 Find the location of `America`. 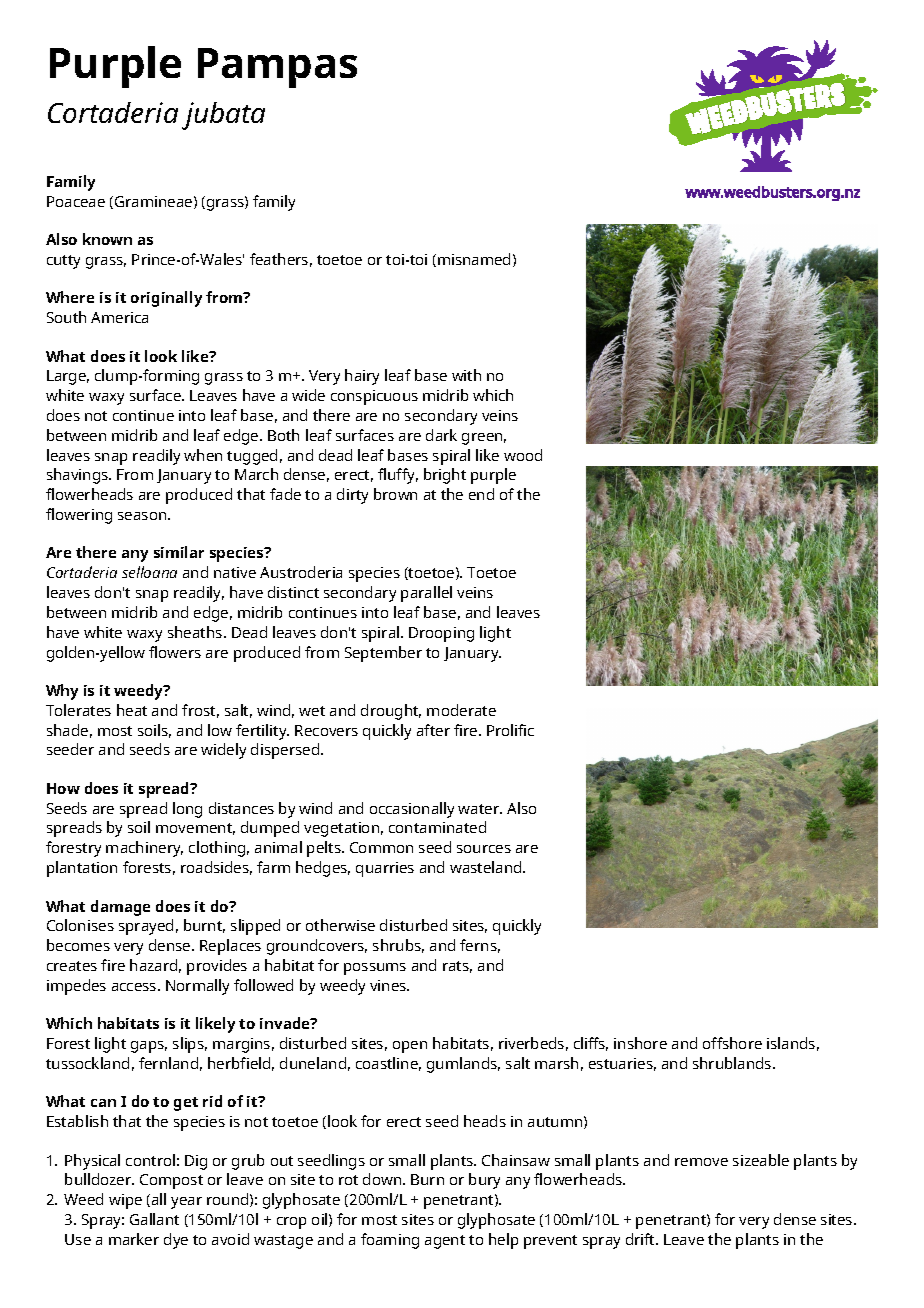

America is located at coordinates (119, 317).
